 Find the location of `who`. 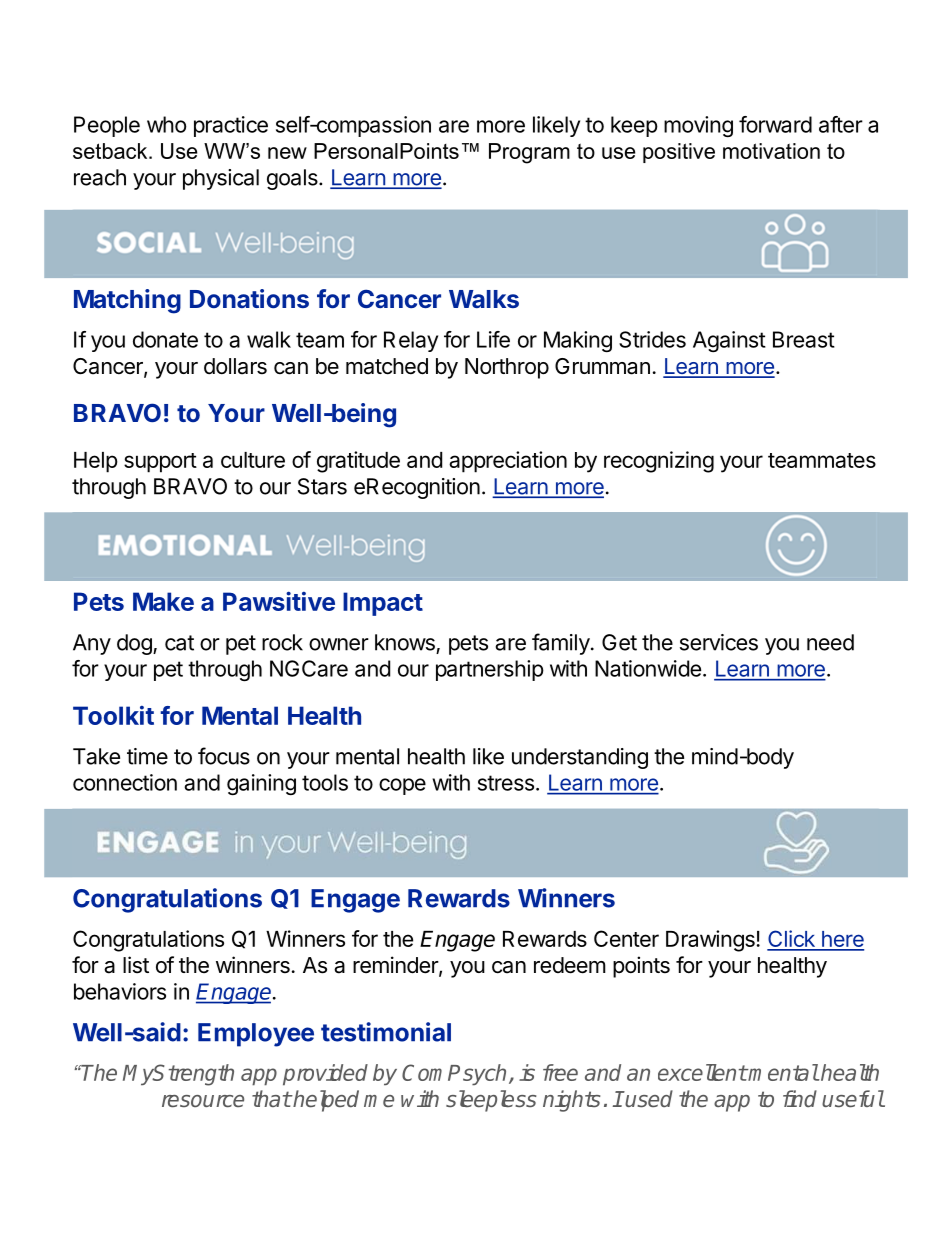

who is located at coordinates (167, 124).
